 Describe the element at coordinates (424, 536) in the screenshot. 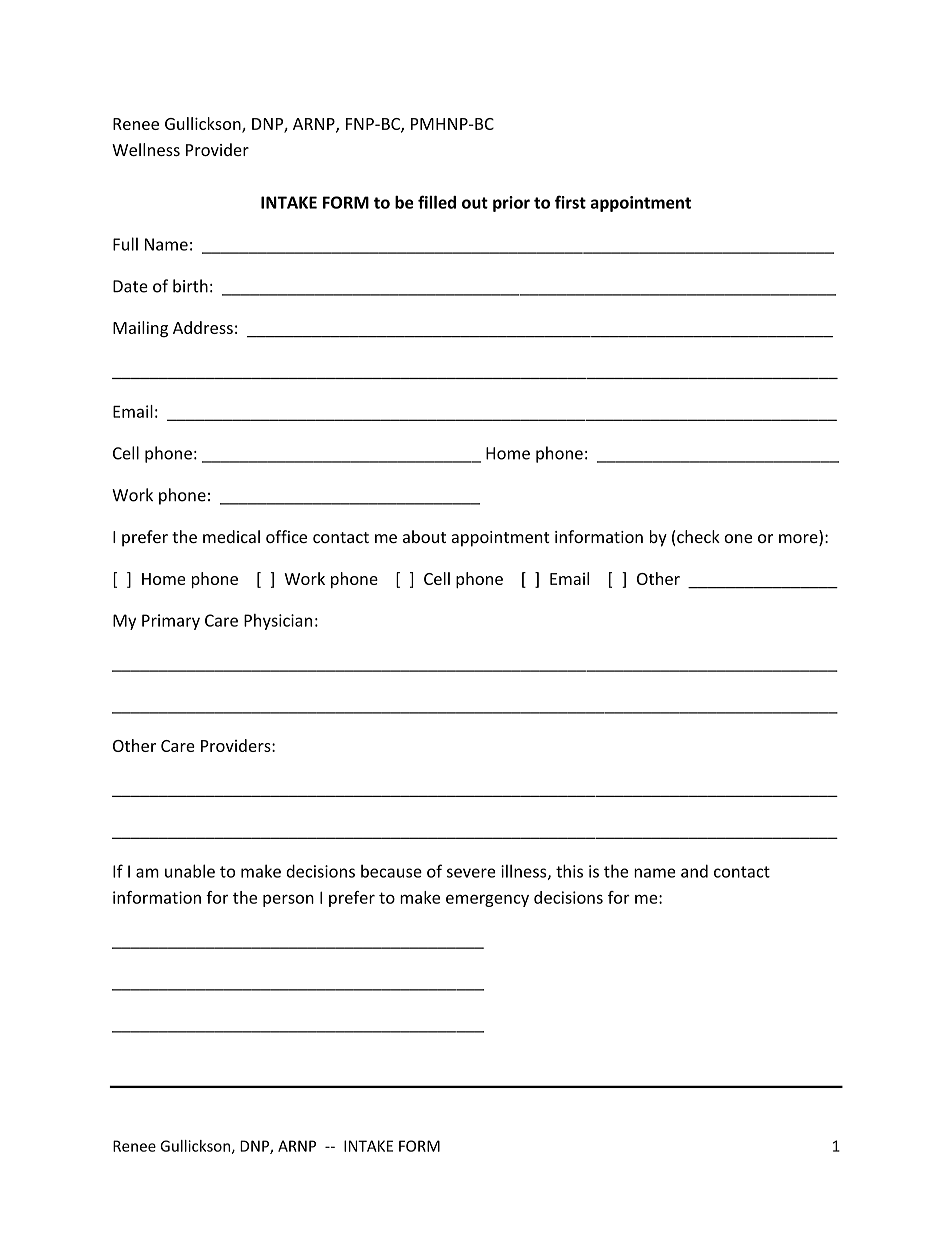

I see `about` at that location.
